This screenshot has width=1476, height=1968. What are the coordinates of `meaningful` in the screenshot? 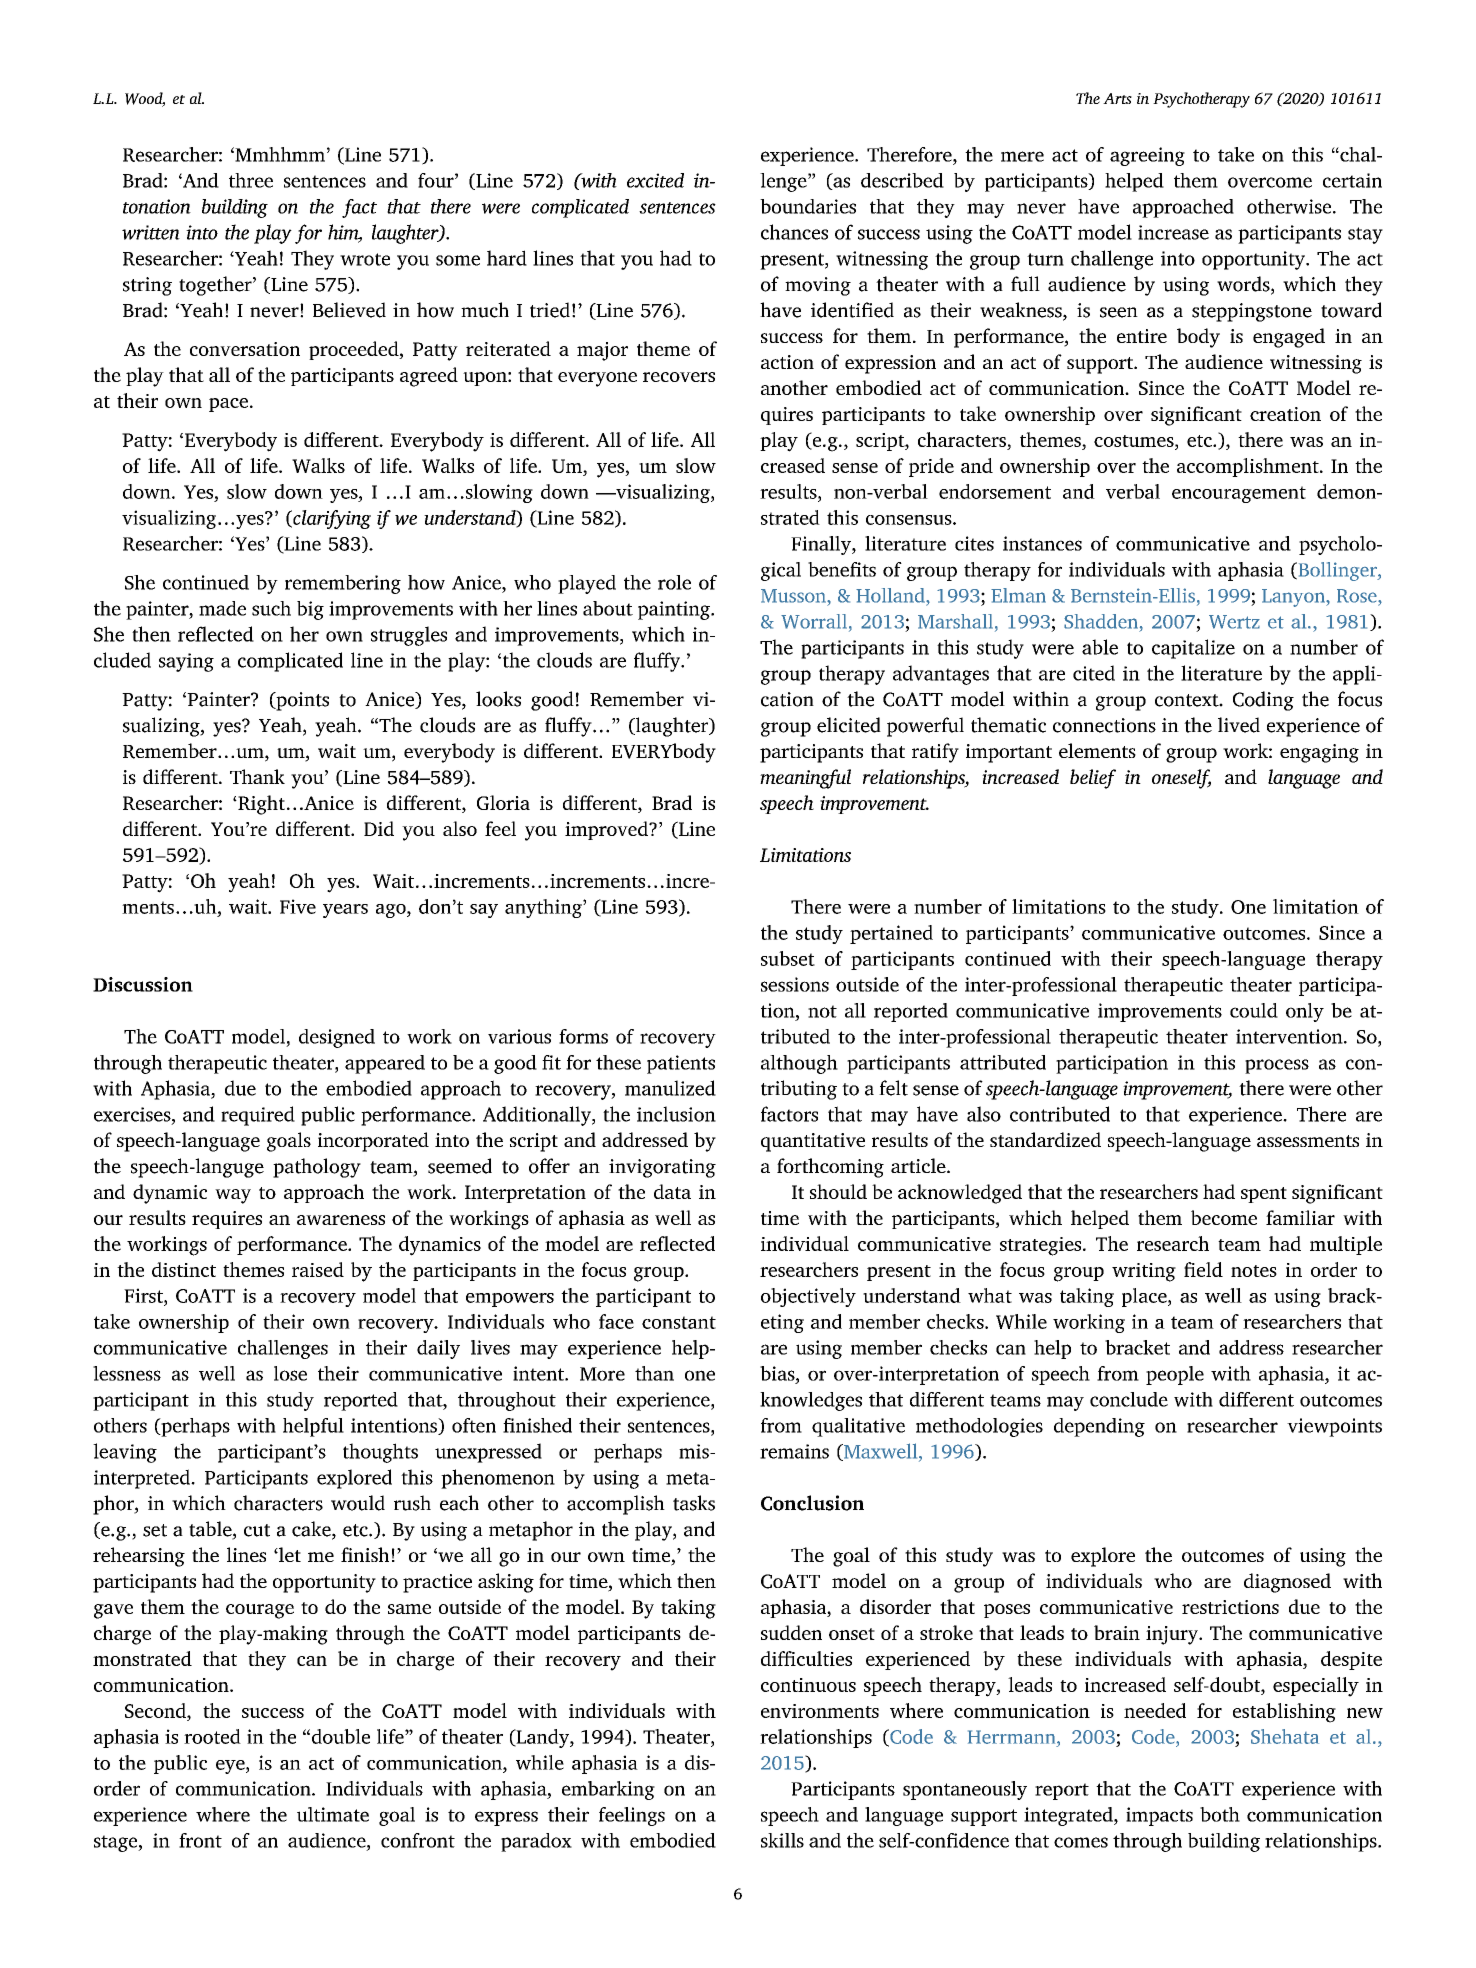 It's located at (805, 779).
